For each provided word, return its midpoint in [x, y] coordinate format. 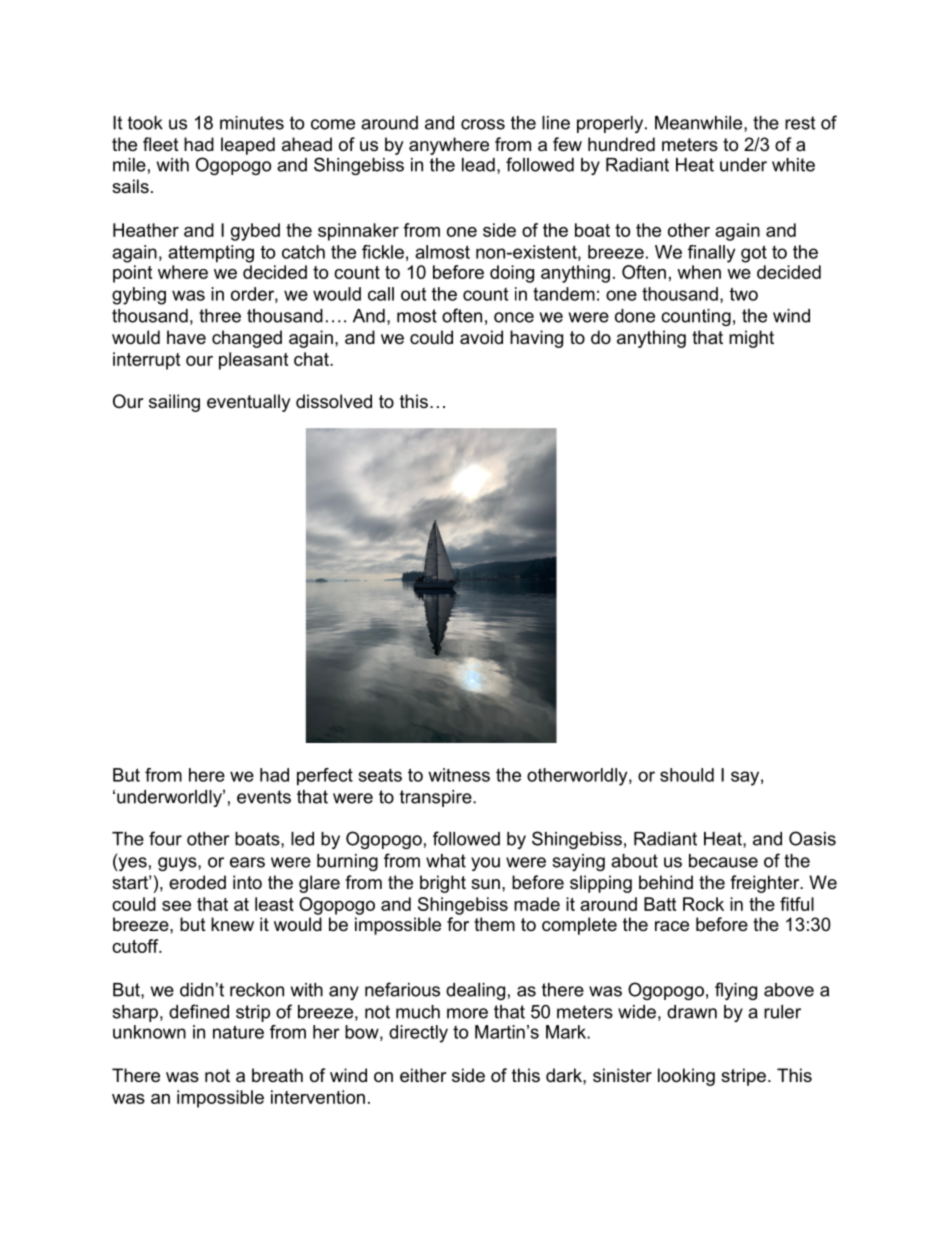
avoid [481, 337]
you [485, 864]
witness [459, 775]
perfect [325, 777]
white [793, 165]
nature [238, 1032]
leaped [248, 146]
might [751, 339]
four [165, 838]
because [723, 861]
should [687, 775]
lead [478, 165]
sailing [174, 403]
